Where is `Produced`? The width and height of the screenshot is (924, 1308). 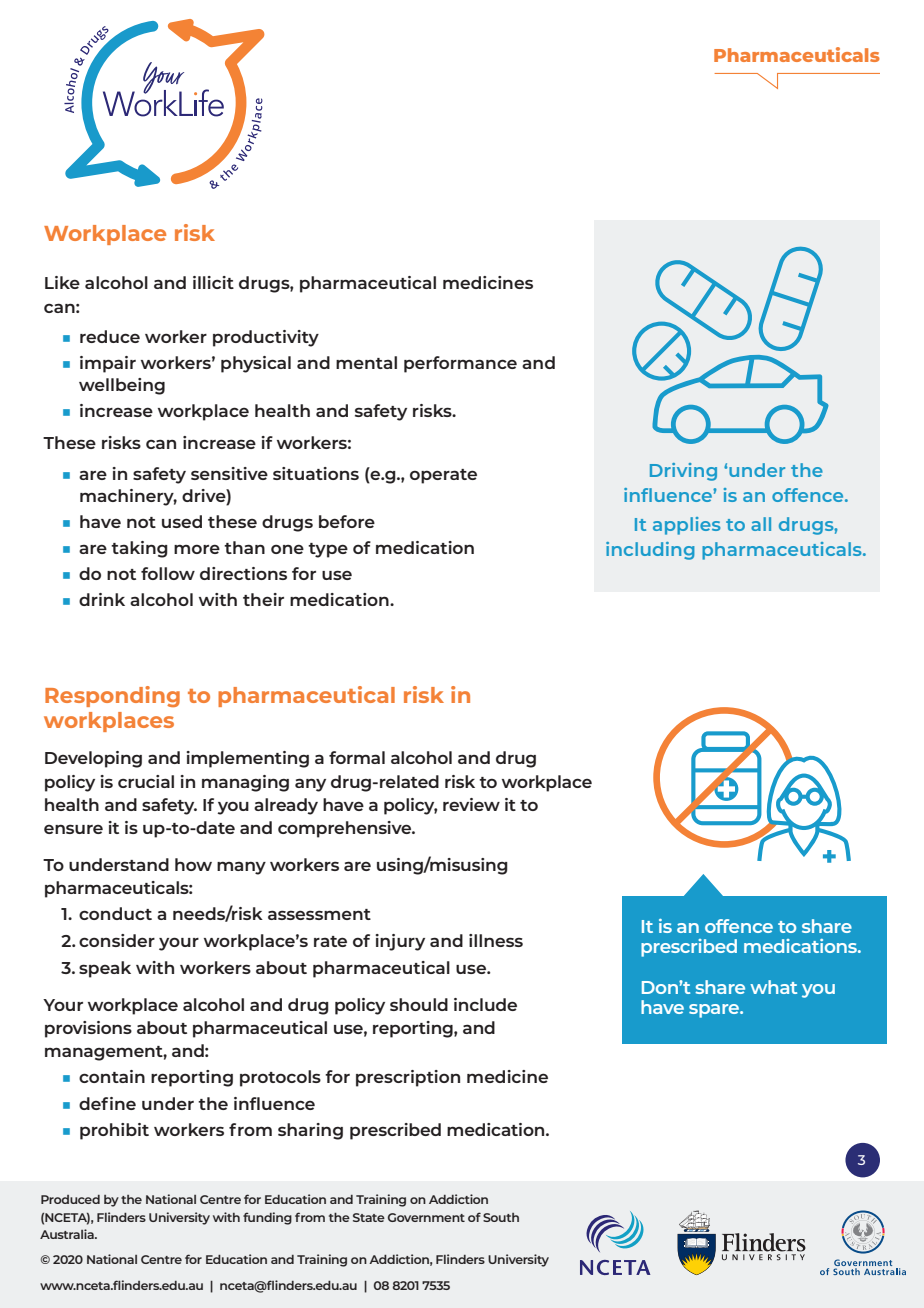 Produced is located at coordinates (70, 1199).
